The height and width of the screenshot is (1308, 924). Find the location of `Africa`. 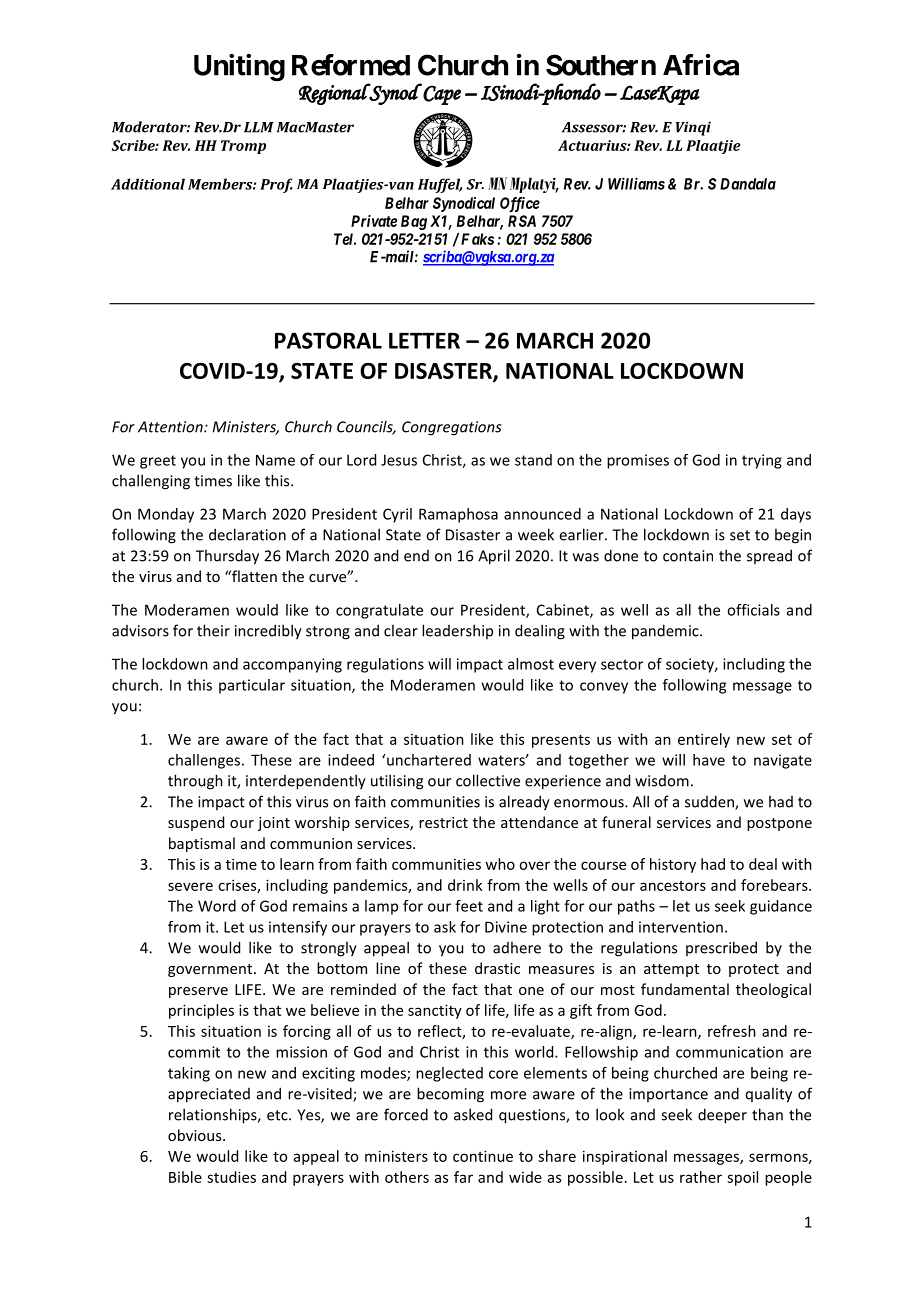

Africa is located at coordinates (701, 65).
